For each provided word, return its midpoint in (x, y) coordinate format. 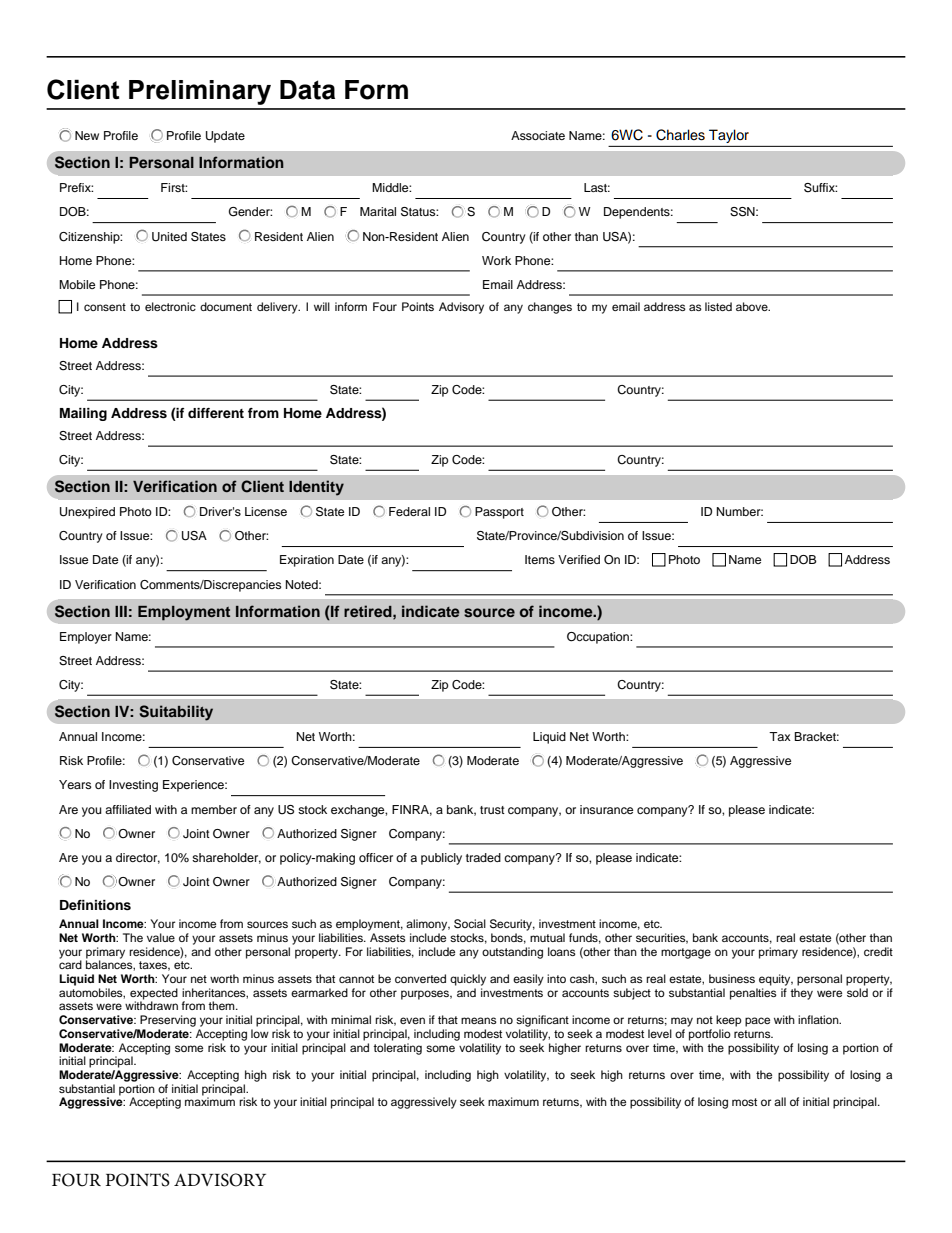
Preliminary (200, 92)
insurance (606, 809)
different (216, 413)
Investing (133, 786)
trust (492, 810)
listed (718, 306)
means (479, 1020)
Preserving (168, 1021)
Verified (579, 559)
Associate (538, 135)
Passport (499, 513)
